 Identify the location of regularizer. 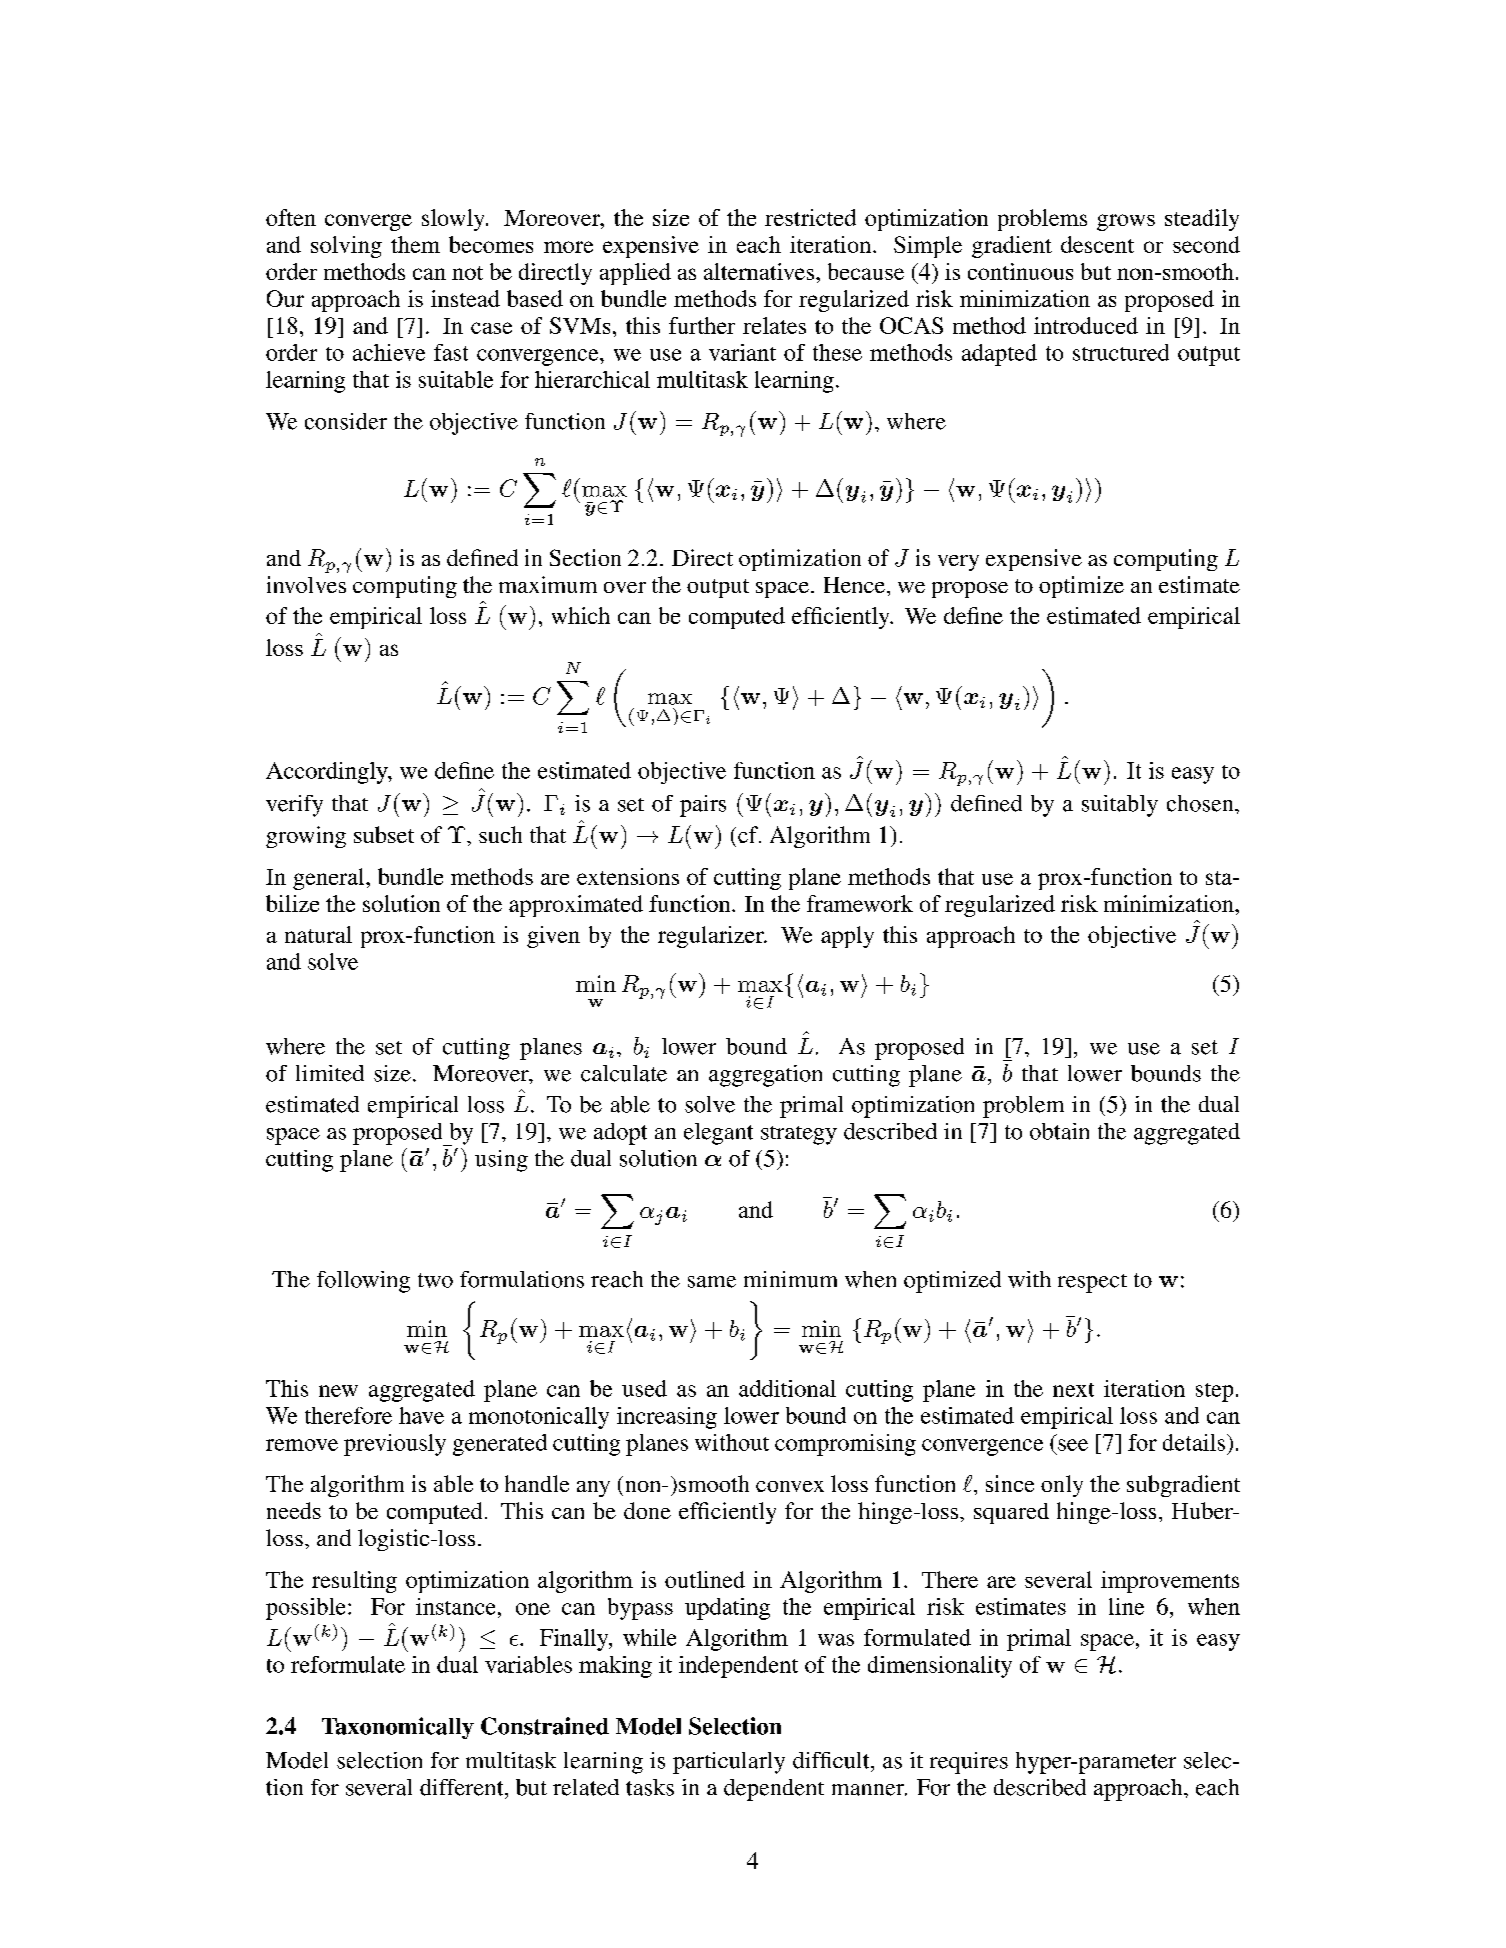
(712, 937).
